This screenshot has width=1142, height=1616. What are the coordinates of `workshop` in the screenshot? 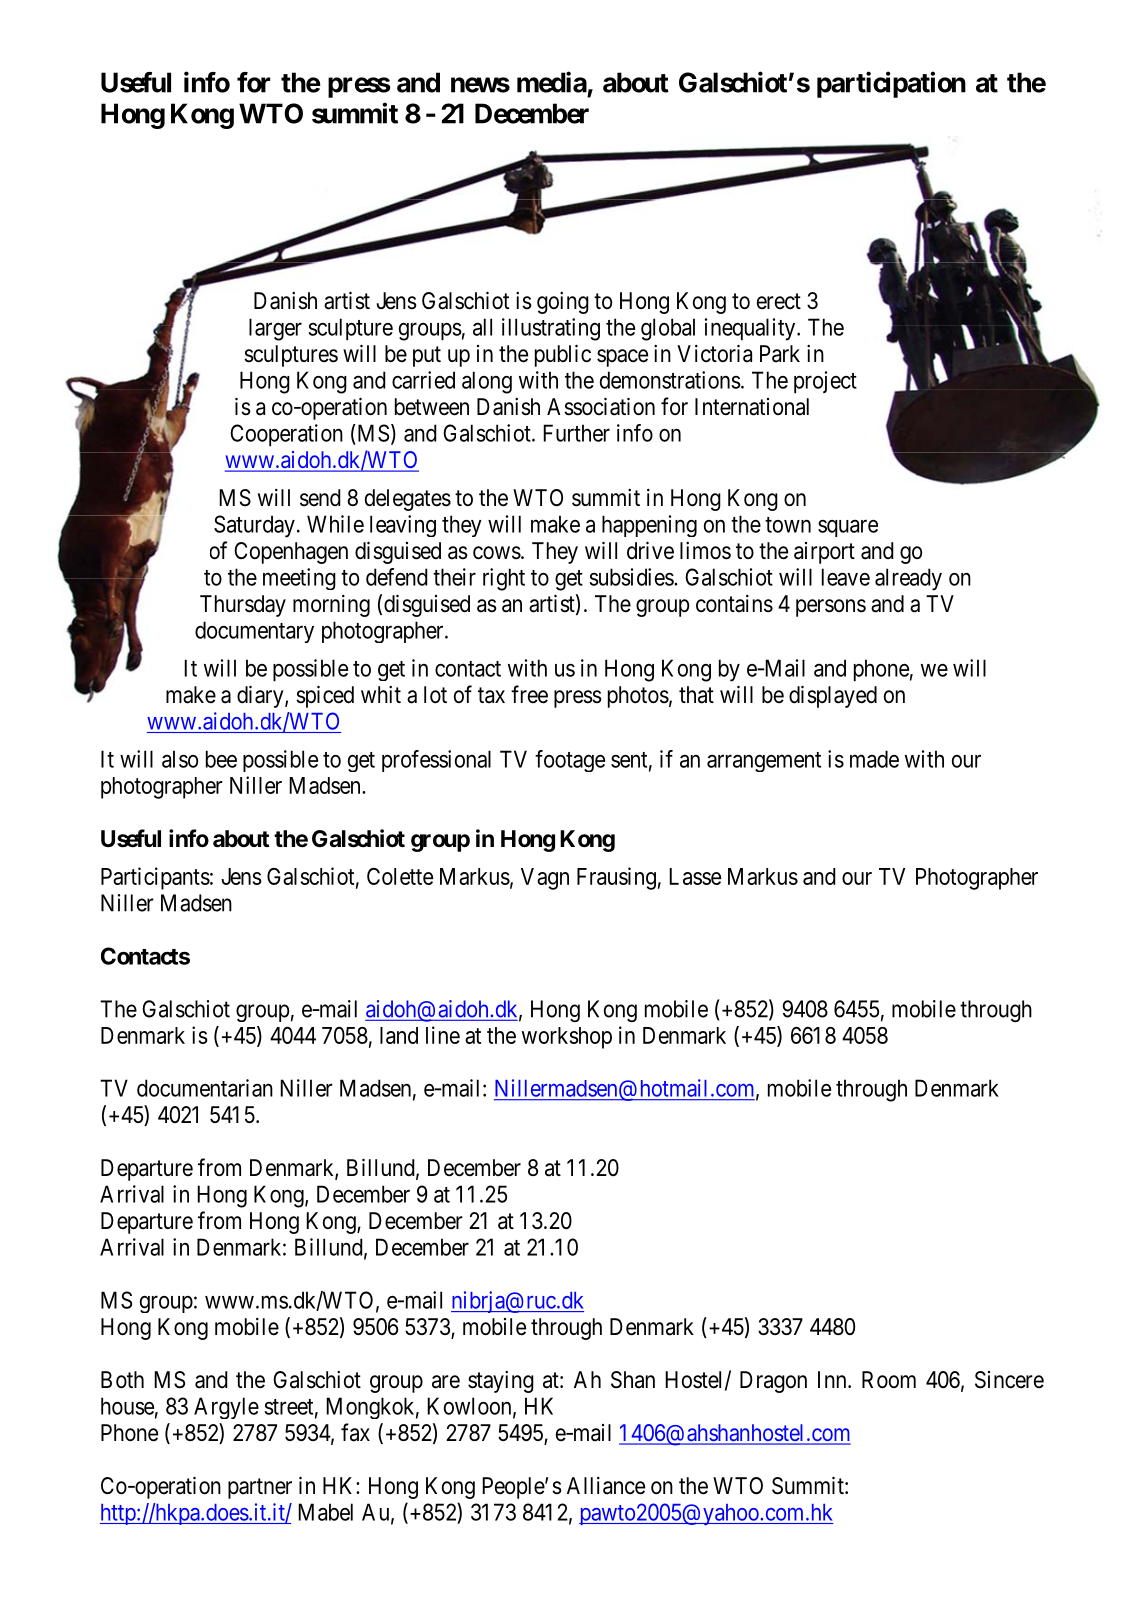 It's located at (567, 1038).
